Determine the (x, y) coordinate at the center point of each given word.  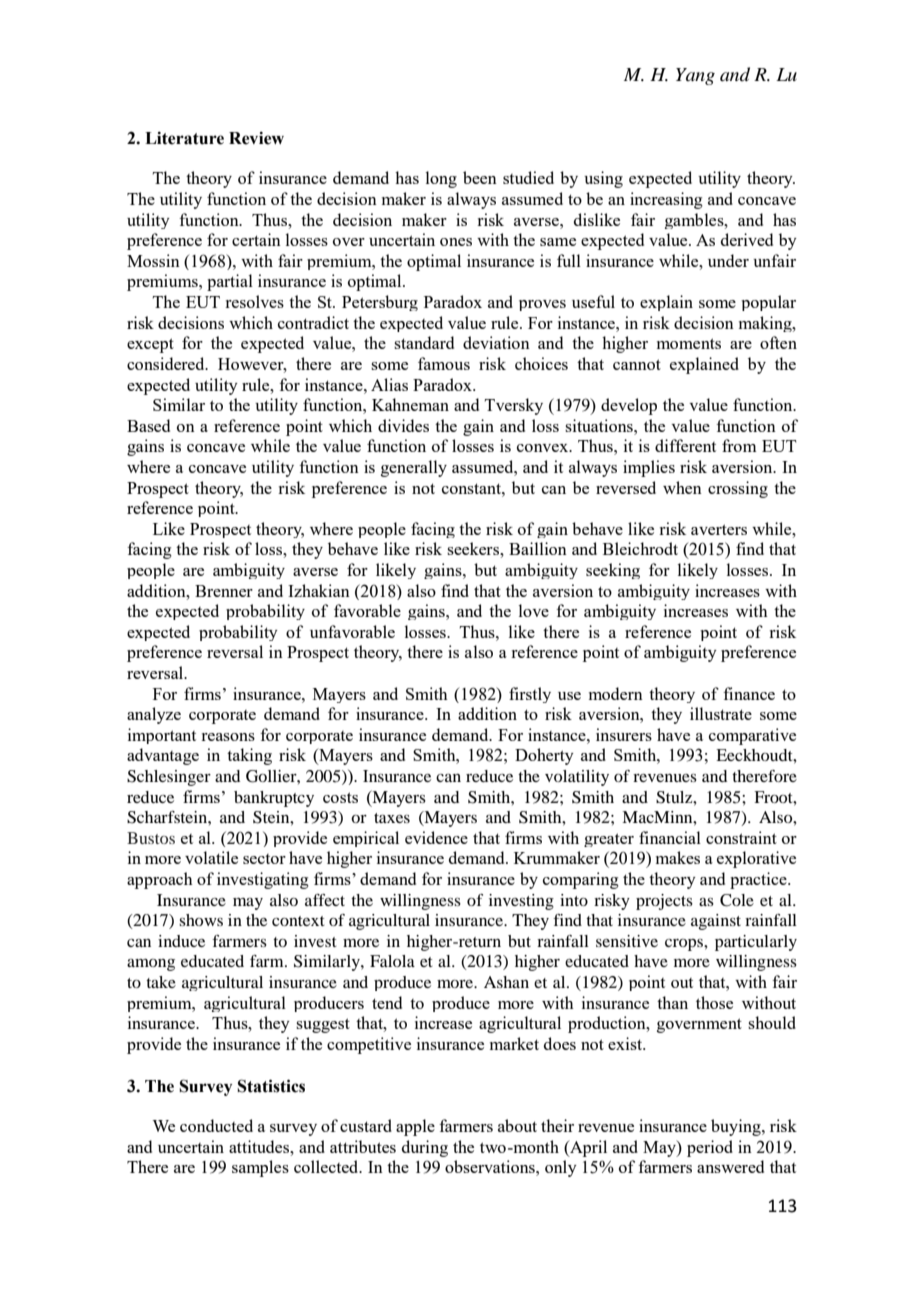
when (682, 487)
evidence (436, 837)
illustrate (721, 713)
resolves (254, 301)
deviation (496, 342)
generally (414, 468)
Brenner (224, 591)
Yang (695, 76)
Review (256, 138)
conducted (216, 1125)
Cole (737, 900)
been (480, 177)
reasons (228, 737)
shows (201, 920)
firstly (530, 695)
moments (689, 343)
